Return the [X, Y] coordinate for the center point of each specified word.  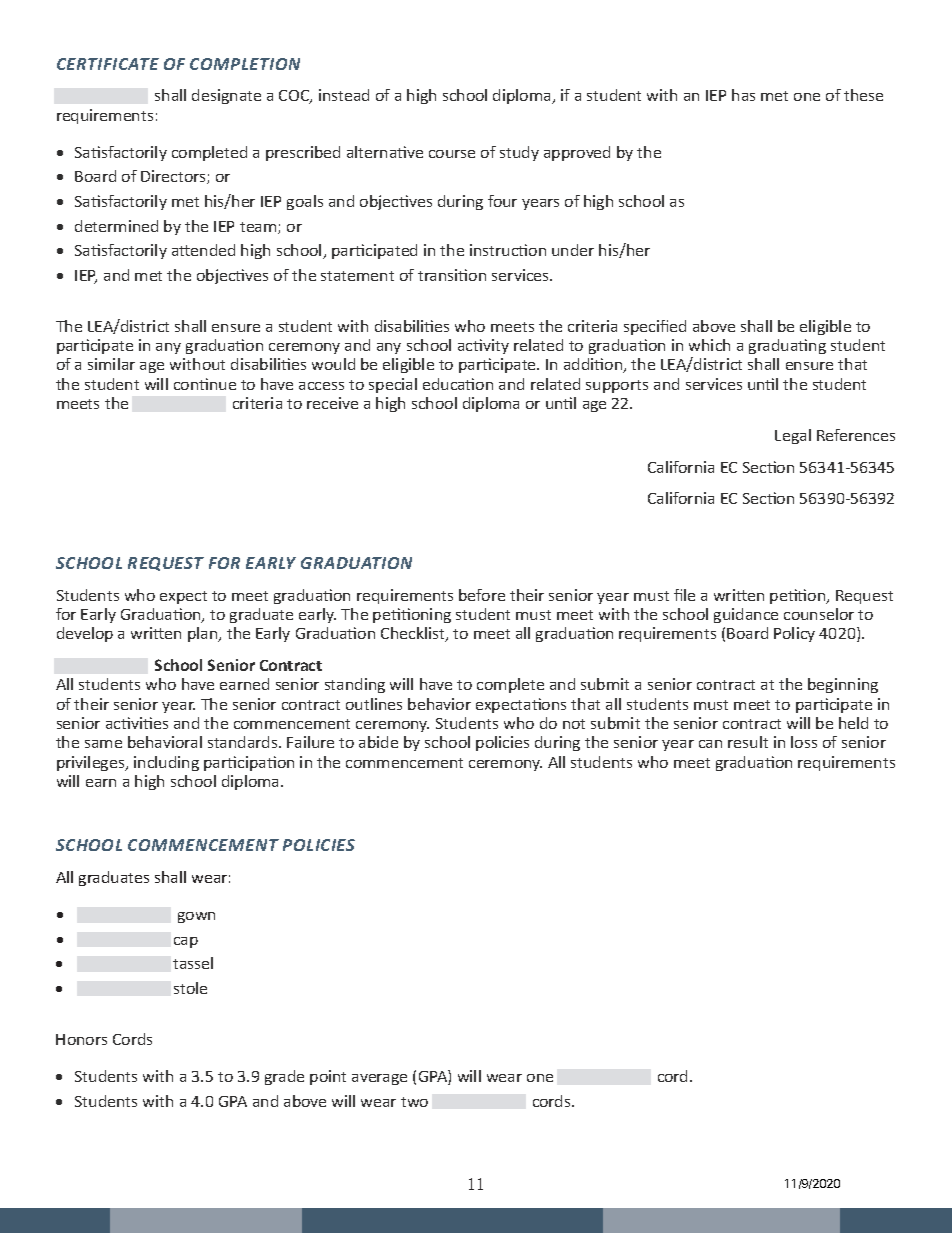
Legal [793, 436]
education [458, 384]
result [748, 742]
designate [226, 96]
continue [205, 384]
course [452, 154]
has [743, 95]
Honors [81, 1039]
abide [378, 742]
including [166, 763]
